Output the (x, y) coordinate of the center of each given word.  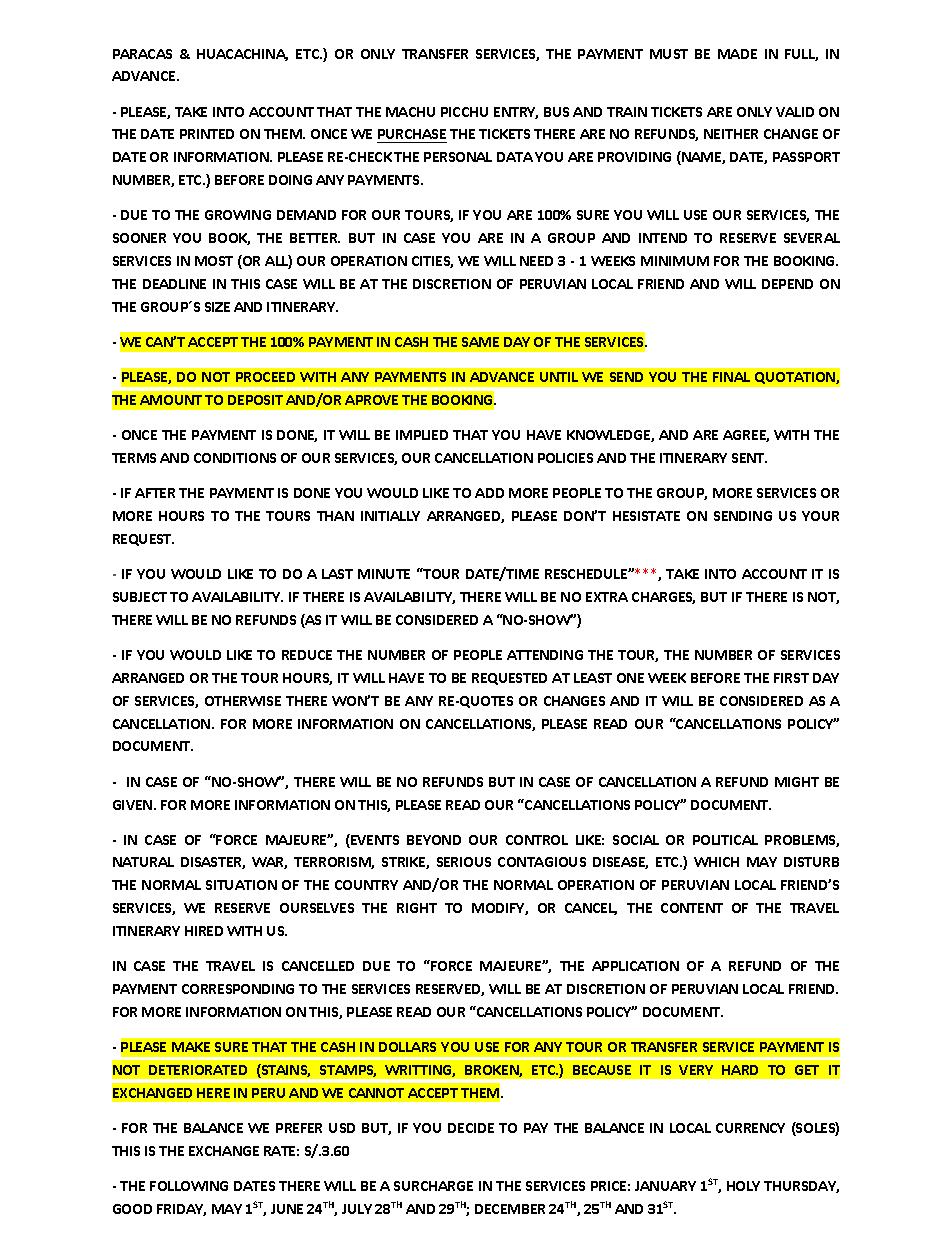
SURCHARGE (433, 1186)
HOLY (743, 1186)
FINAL (731, 377)
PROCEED (265, 377)
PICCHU (464, 112)
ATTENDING (545, 655)
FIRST (791, 678)
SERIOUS (464, 862)
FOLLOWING (189, 1186)
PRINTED (207, 134)
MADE (737, 54)
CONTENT (692, 908)
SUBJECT (140, 597)
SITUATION (241, 885)
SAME (480, 342)
